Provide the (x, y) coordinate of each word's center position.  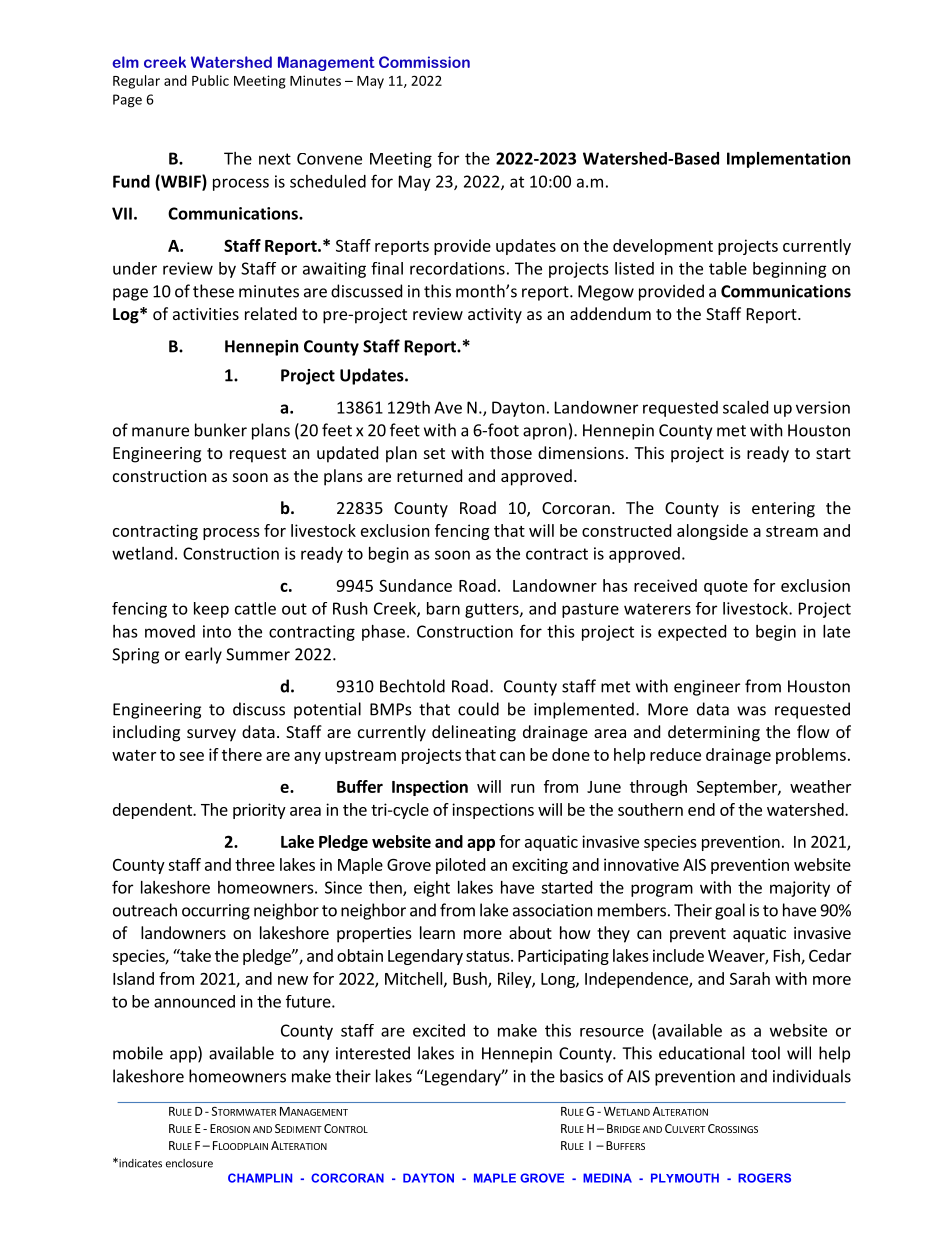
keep (211, 610)
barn (443, 608)
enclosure (189, 1163)
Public (210, 80)
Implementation (788, 160)
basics (581, 1076)
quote (726, 588)
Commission (424, 62)
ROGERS (764, 1178)
